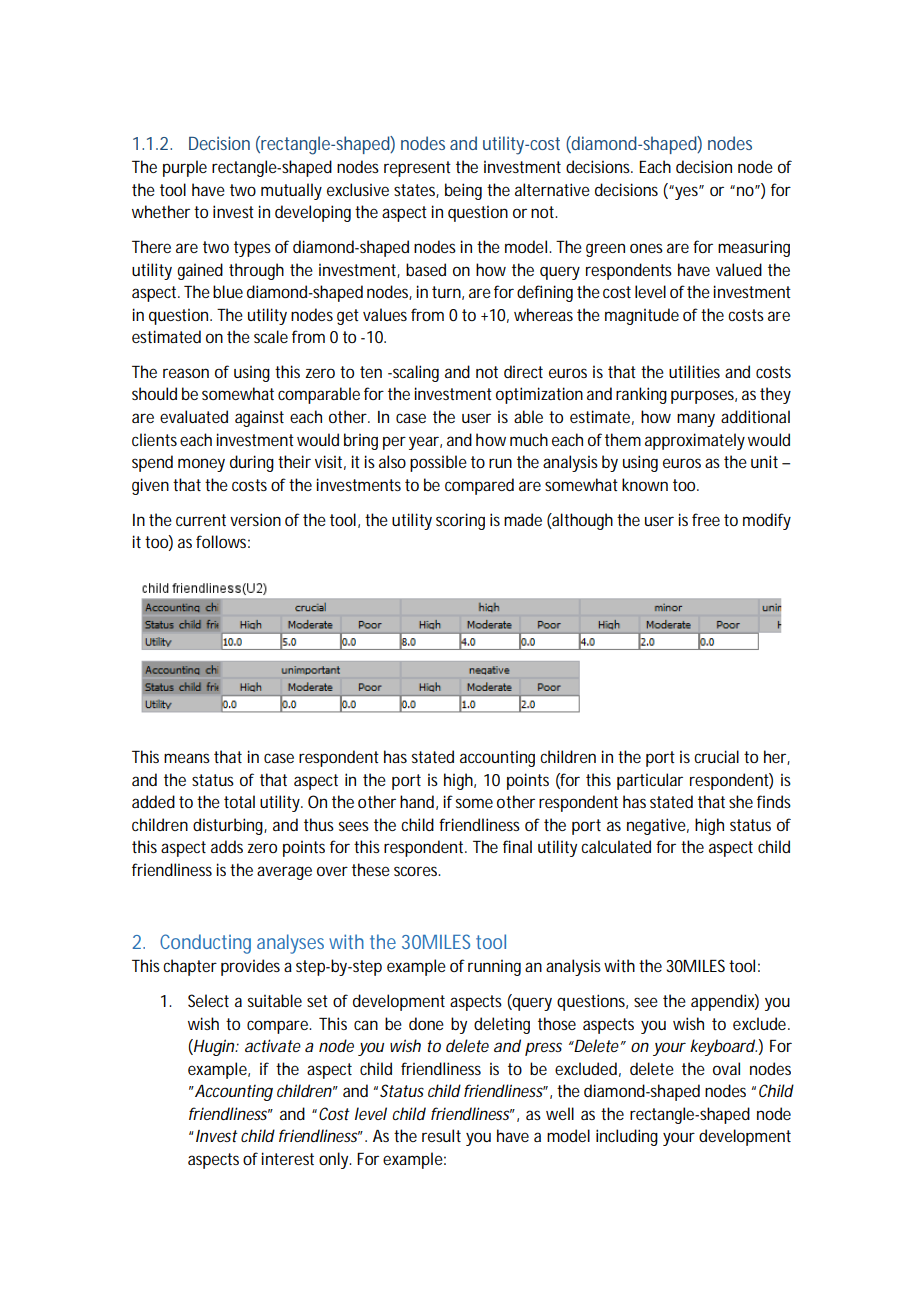  What do you see at coordinates (288, 1158) in the document?
I see `interest` at bounding box center [288, 1158].
